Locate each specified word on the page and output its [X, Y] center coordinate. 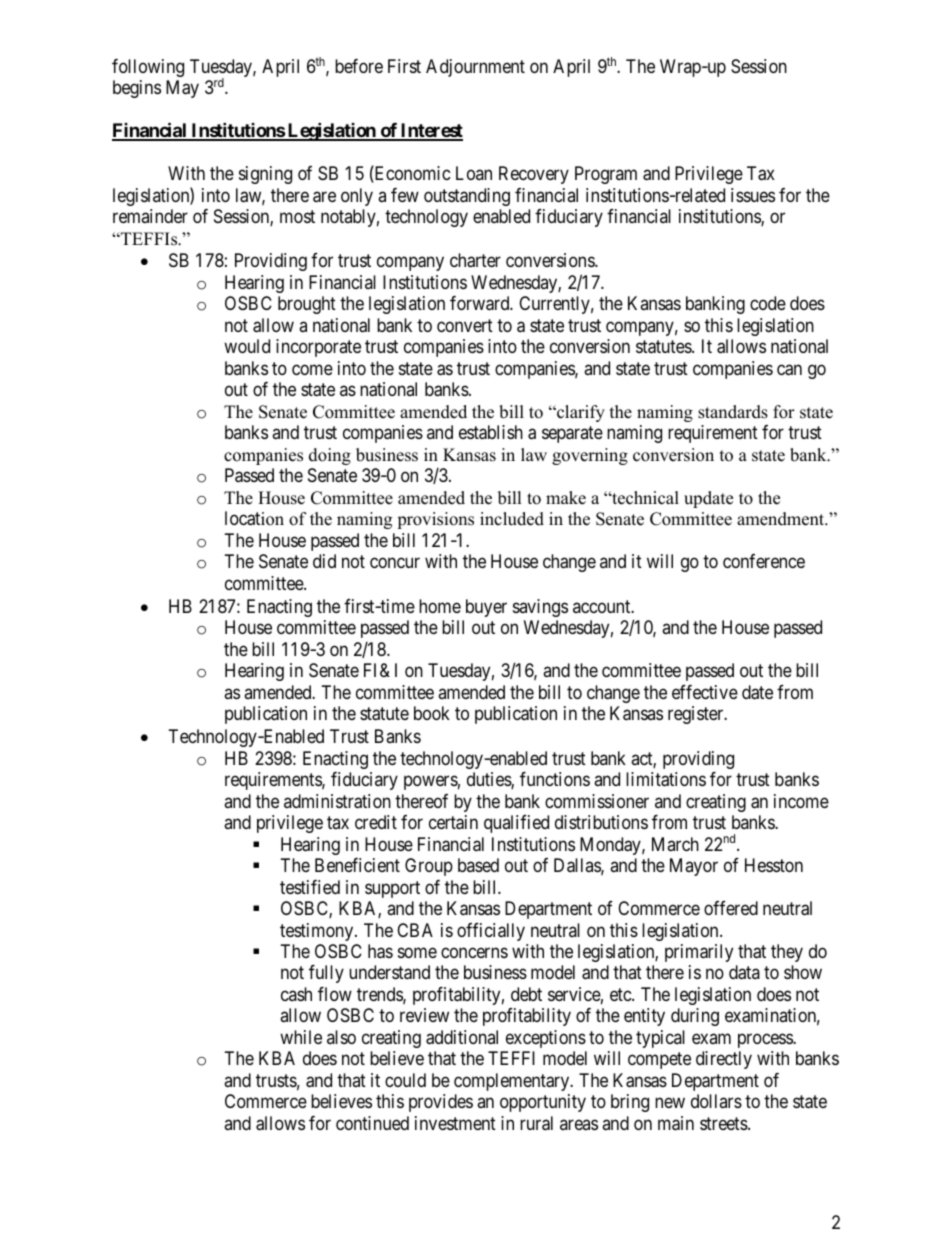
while [301, 1037]
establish [491, 432]
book [432, 713]
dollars [716, 1101]
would [247, 346]
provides [441, 1103]
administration [337, 801]
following [148, 68]
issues [753, 195]
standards [733, 412]
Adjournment [475, 68]
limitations [666, 779]
